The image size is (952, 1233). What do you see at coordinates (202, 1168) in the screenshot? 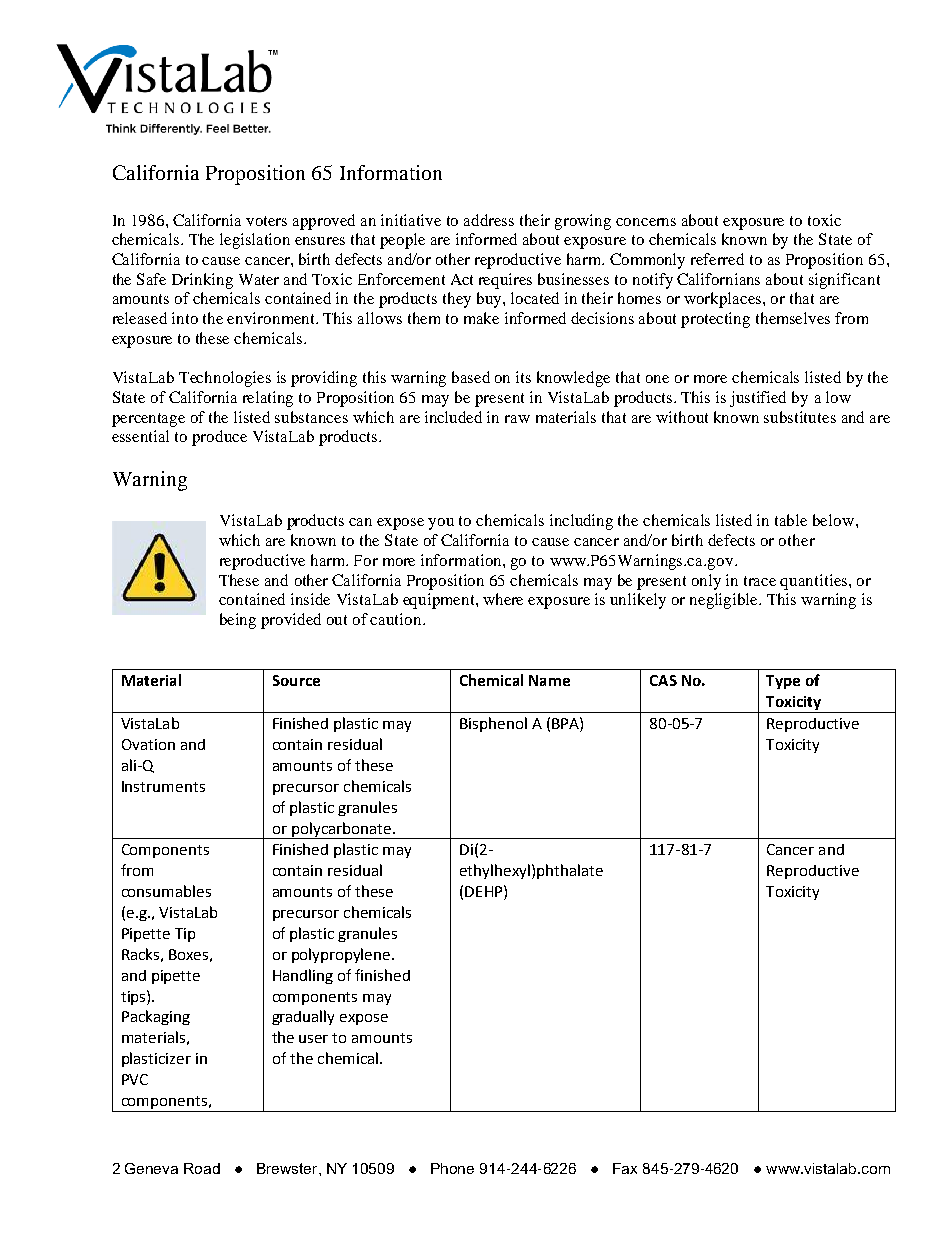
I see `Road` at bounding box center [202, 1168].
